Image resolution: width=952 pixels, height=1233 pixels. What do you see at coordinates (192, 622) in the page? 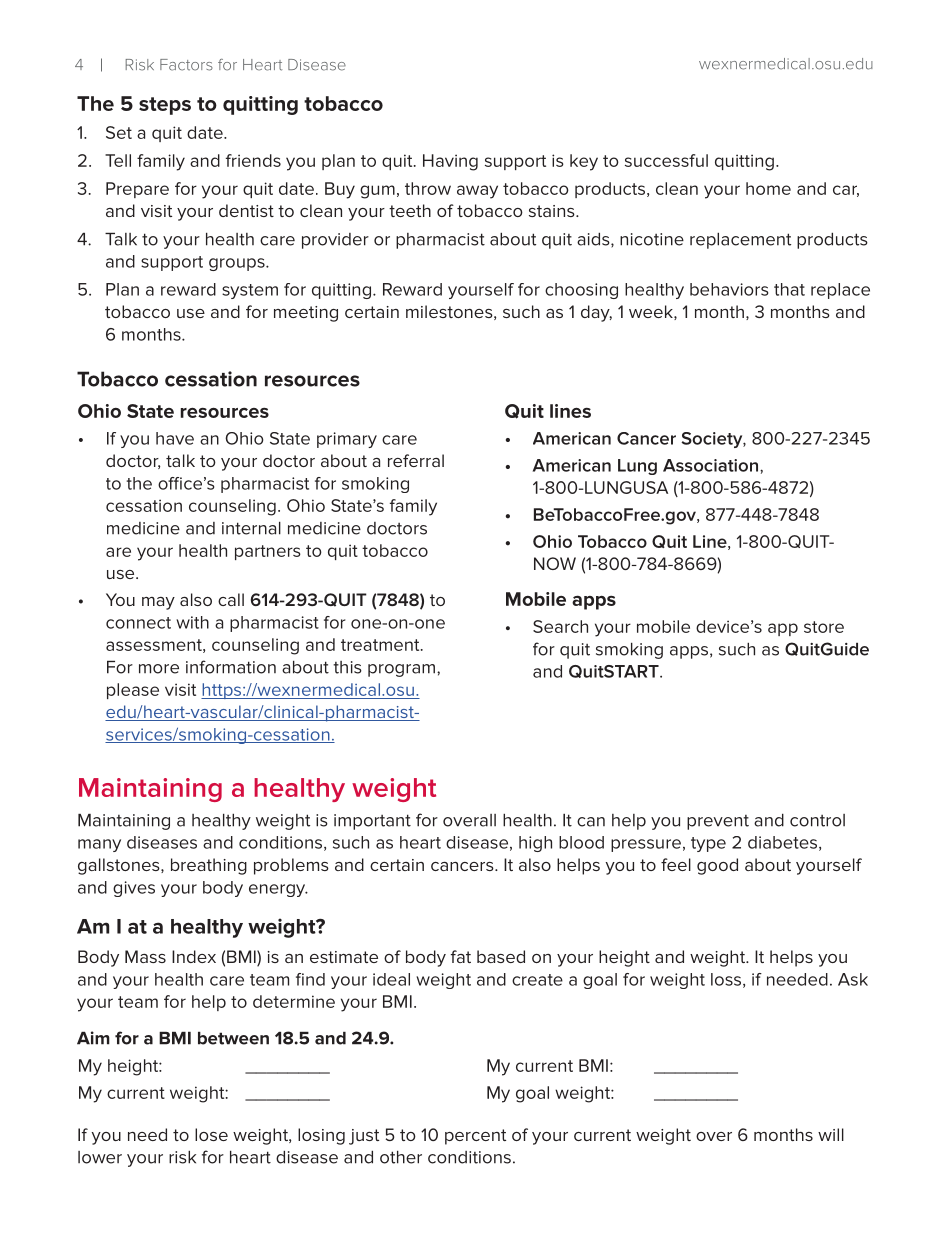
I see `with` at bounding box center [192, 622].
